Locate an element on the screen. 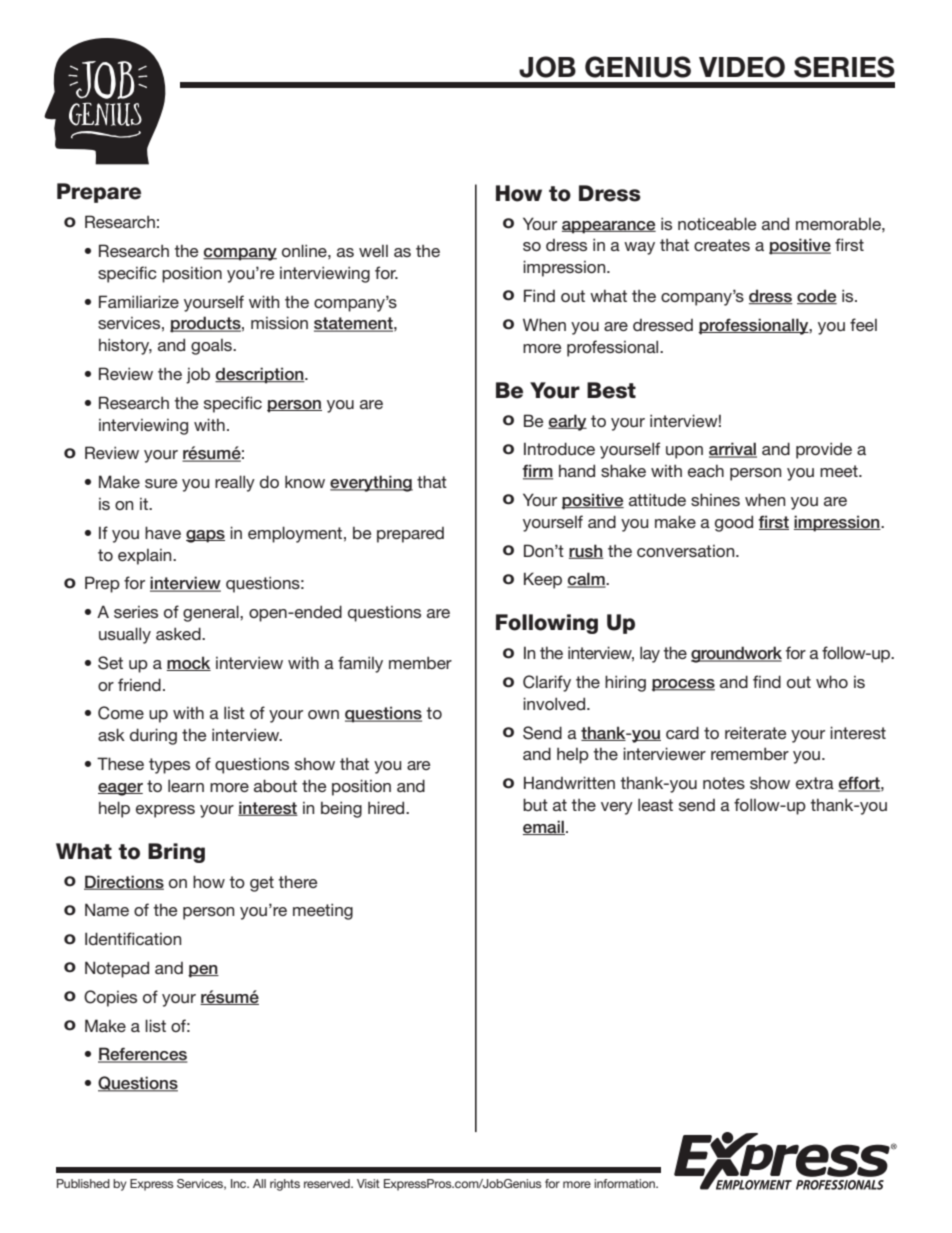 This screenshot has height=1233, width=952. but is located at coordinates (535, 804).
